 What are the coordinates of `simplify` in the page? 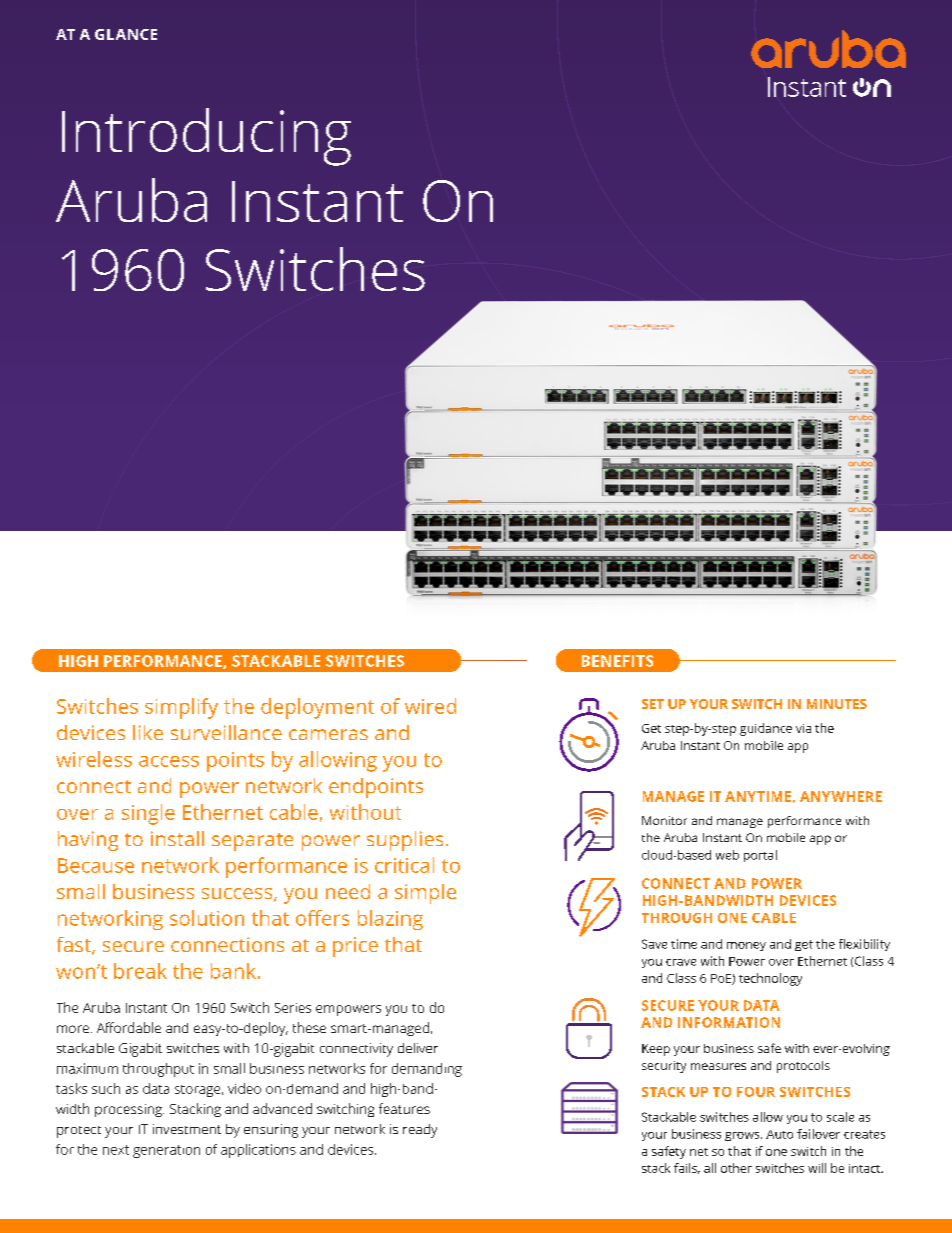 It's located at (181, 708).
